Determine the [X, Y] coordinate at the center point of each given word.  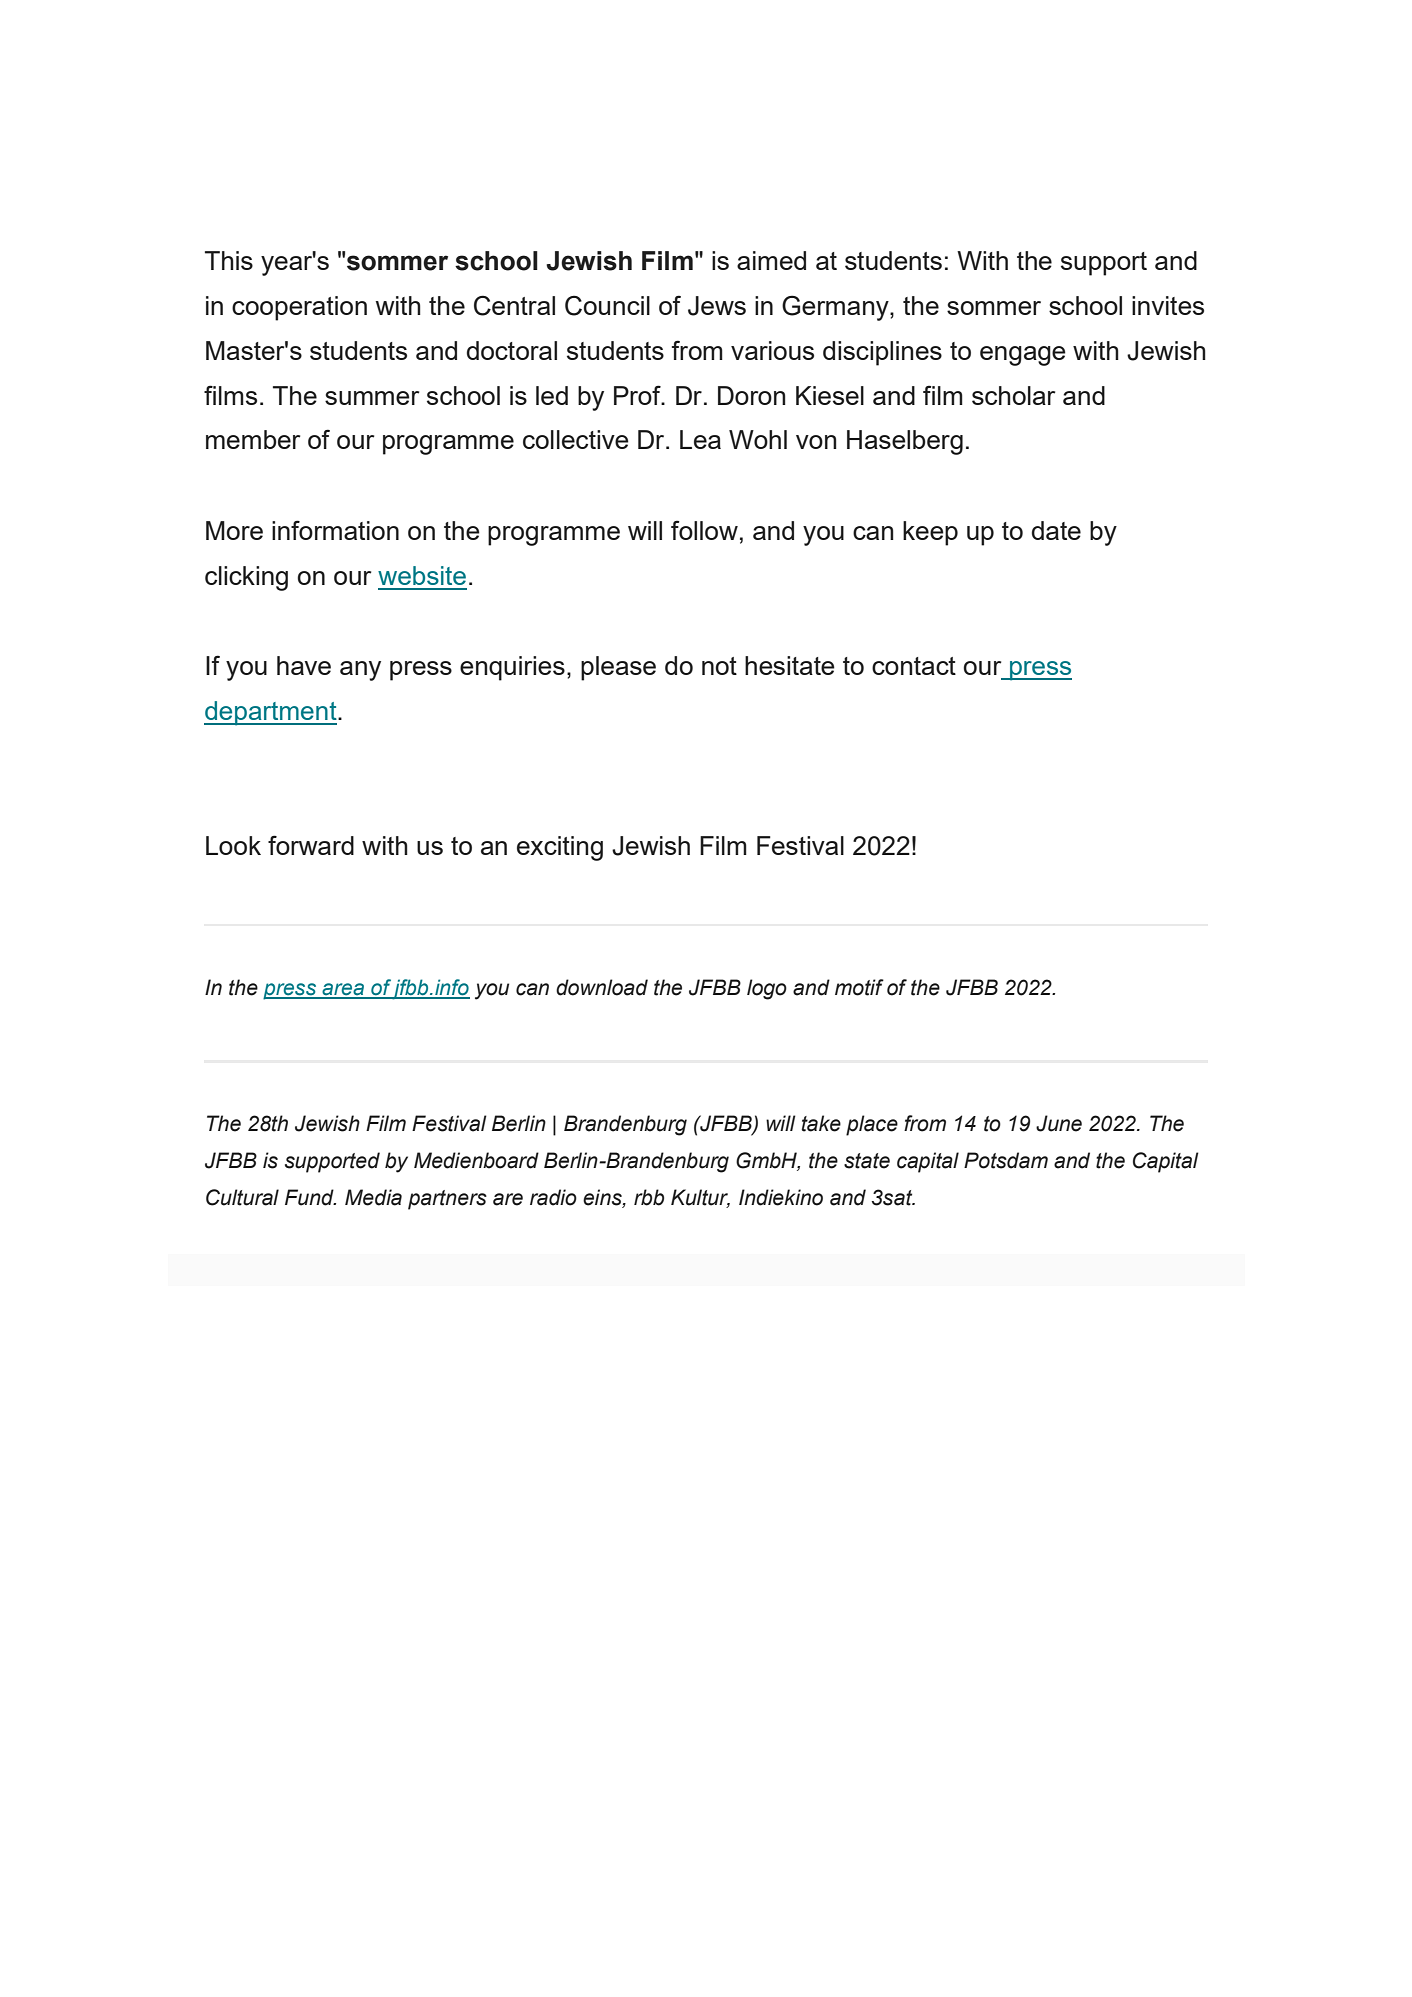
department [271, 713]
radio [553, 1197]
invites [1168, 305]
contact [914, 666]
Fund [310, 1197]
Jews [717, 306]
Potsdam [1006, 1160]
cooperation [299, 308]
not [719, 666]
